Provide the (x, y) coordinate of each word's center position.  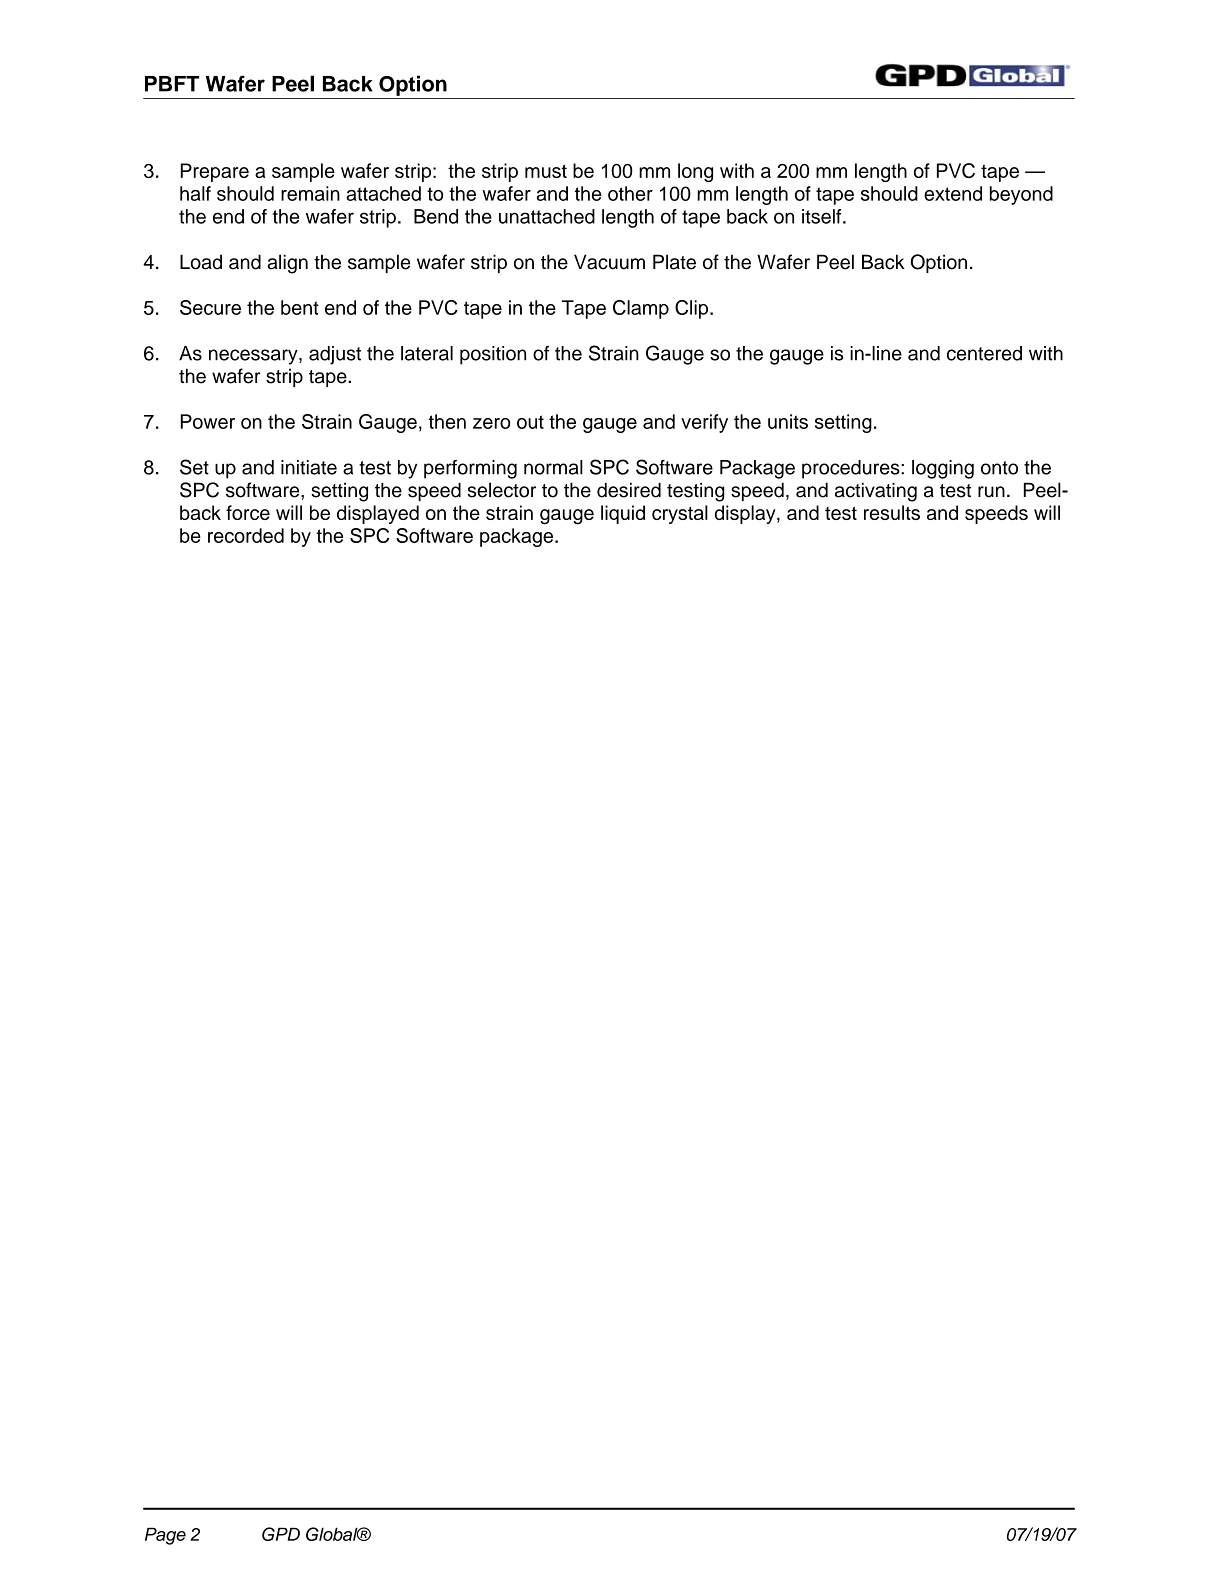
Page (165, 1536)
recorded (246, 535)
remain (310, 193)
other (630, 193)
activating (876, 492)
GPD (281, 1534)
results (892, 512)
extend (953, 193)
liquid (623, 514)
